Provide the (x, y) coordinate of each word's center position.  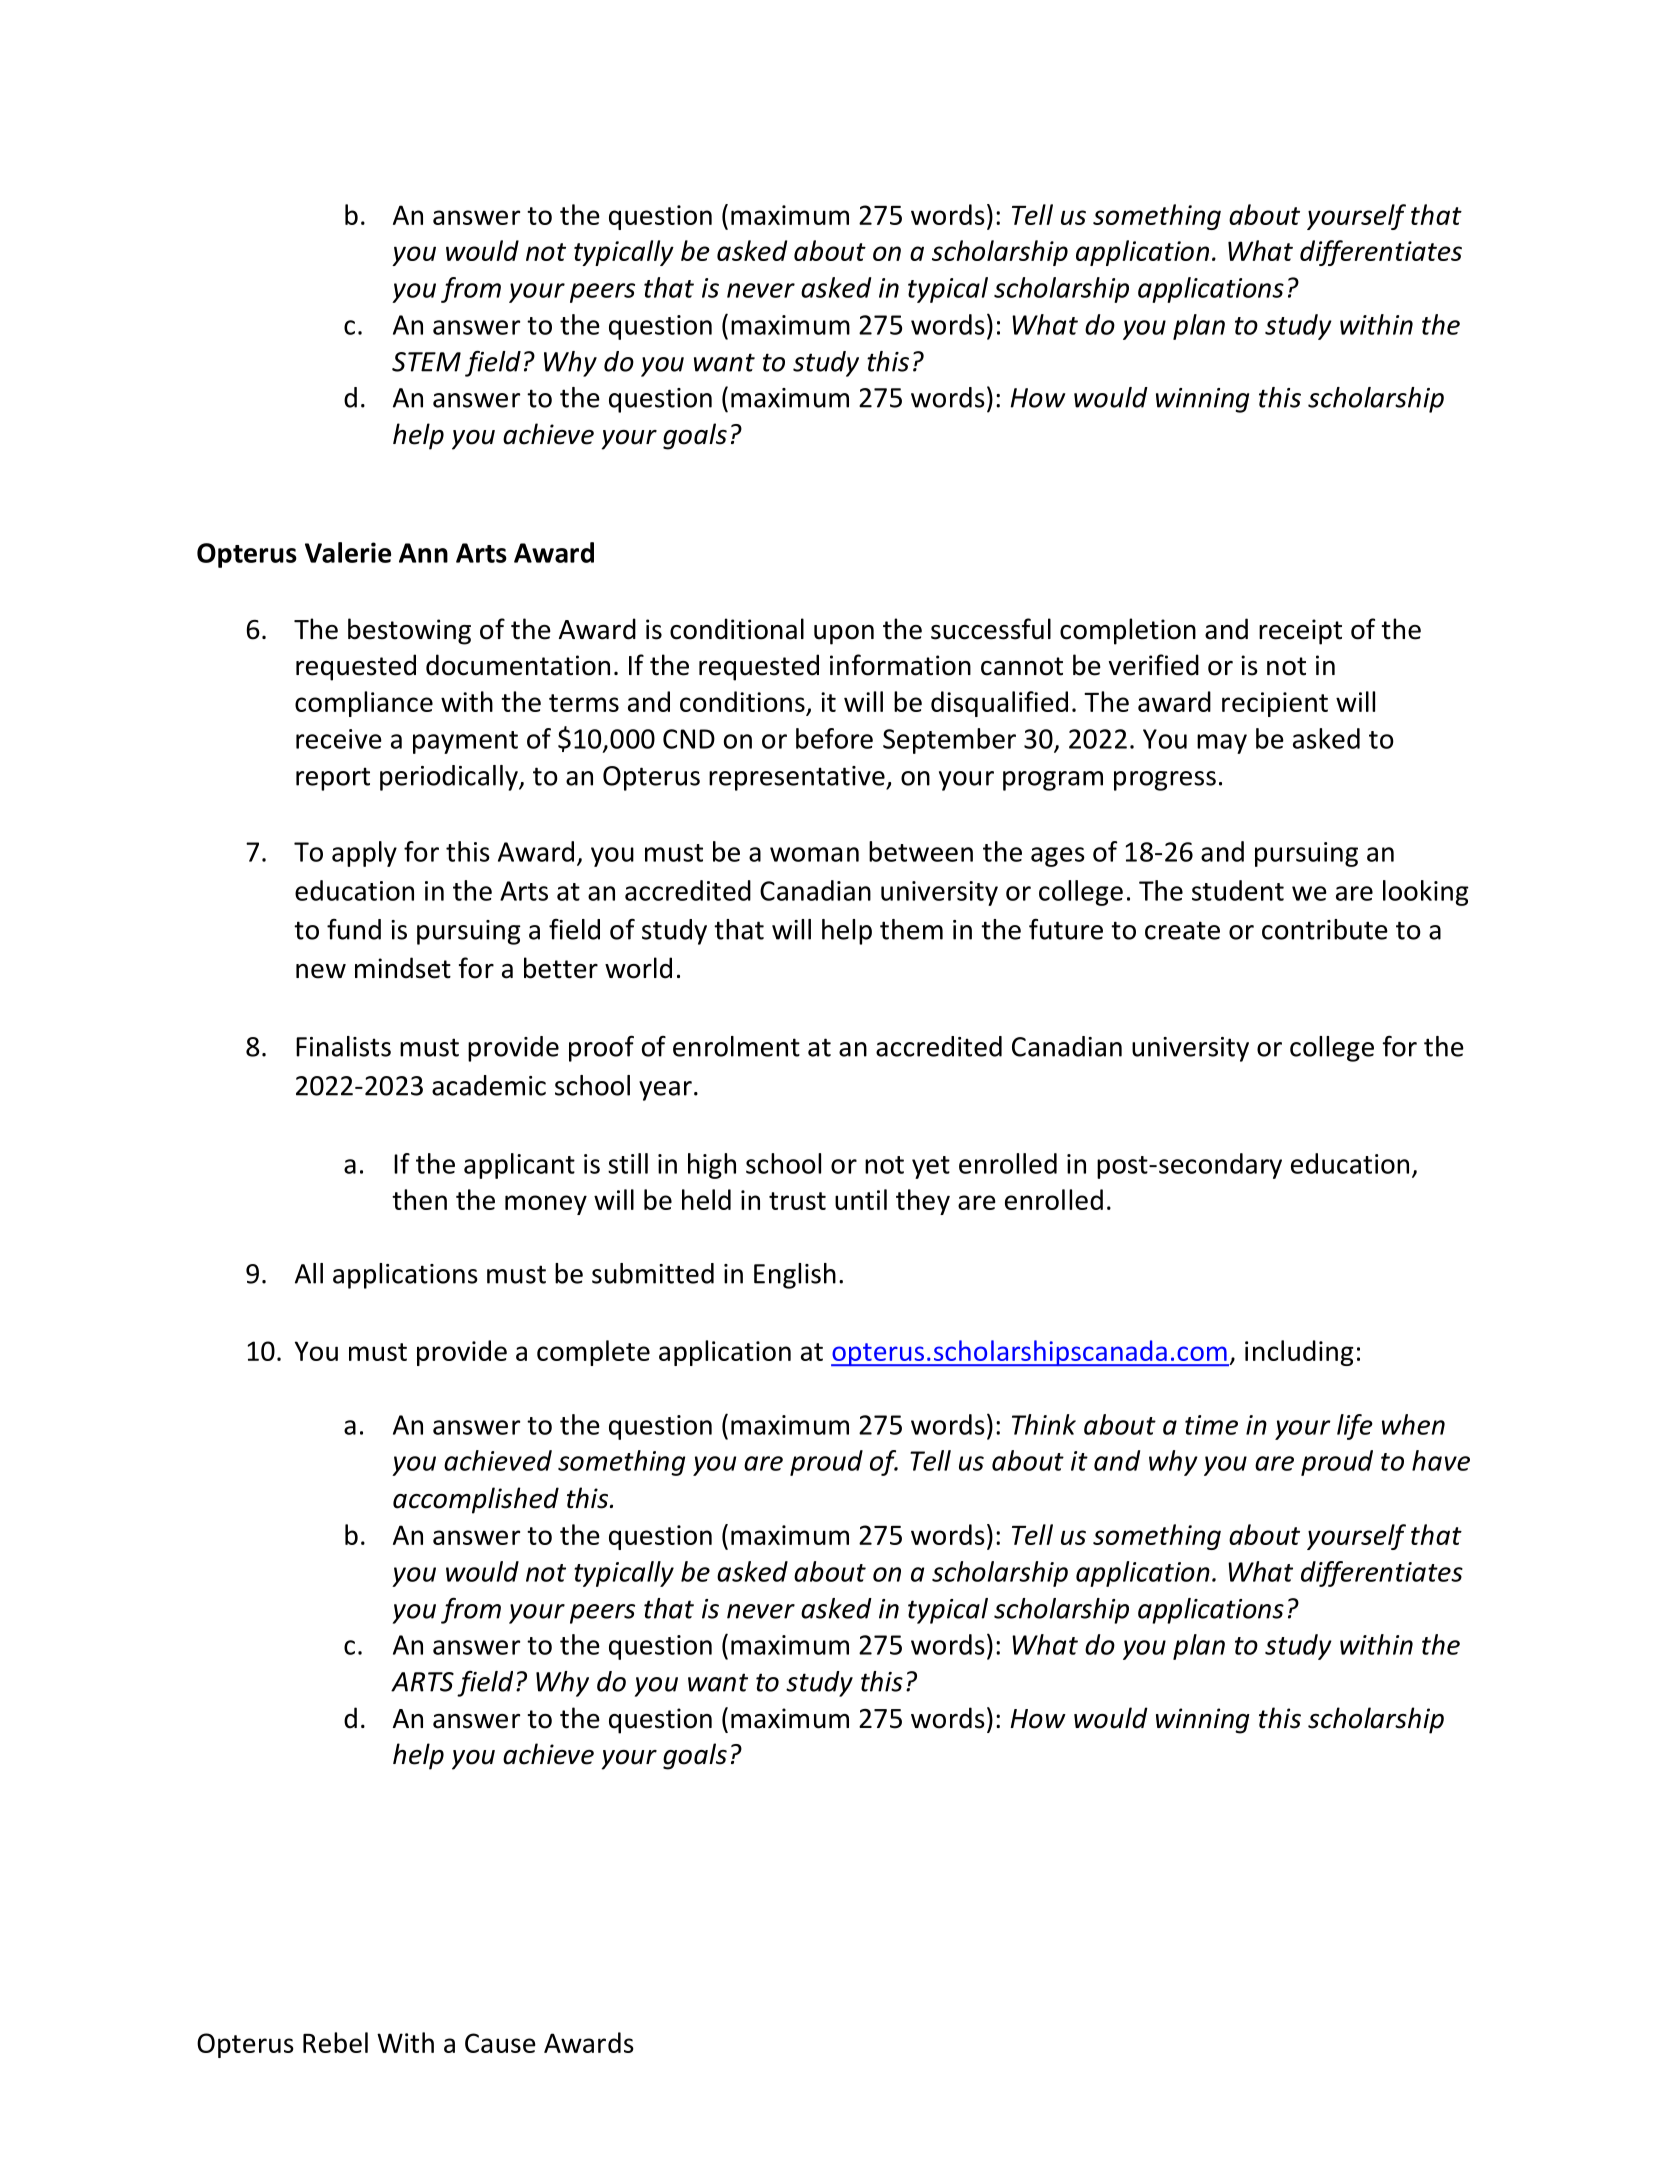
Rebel (335, 2042)
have (1441, 1460)
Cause (500, 2043)
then (419, 1199)
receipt (1300, 632)
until (861, 1199)
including (1299, 1353)
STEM (426, 362)
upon (844, 635)
